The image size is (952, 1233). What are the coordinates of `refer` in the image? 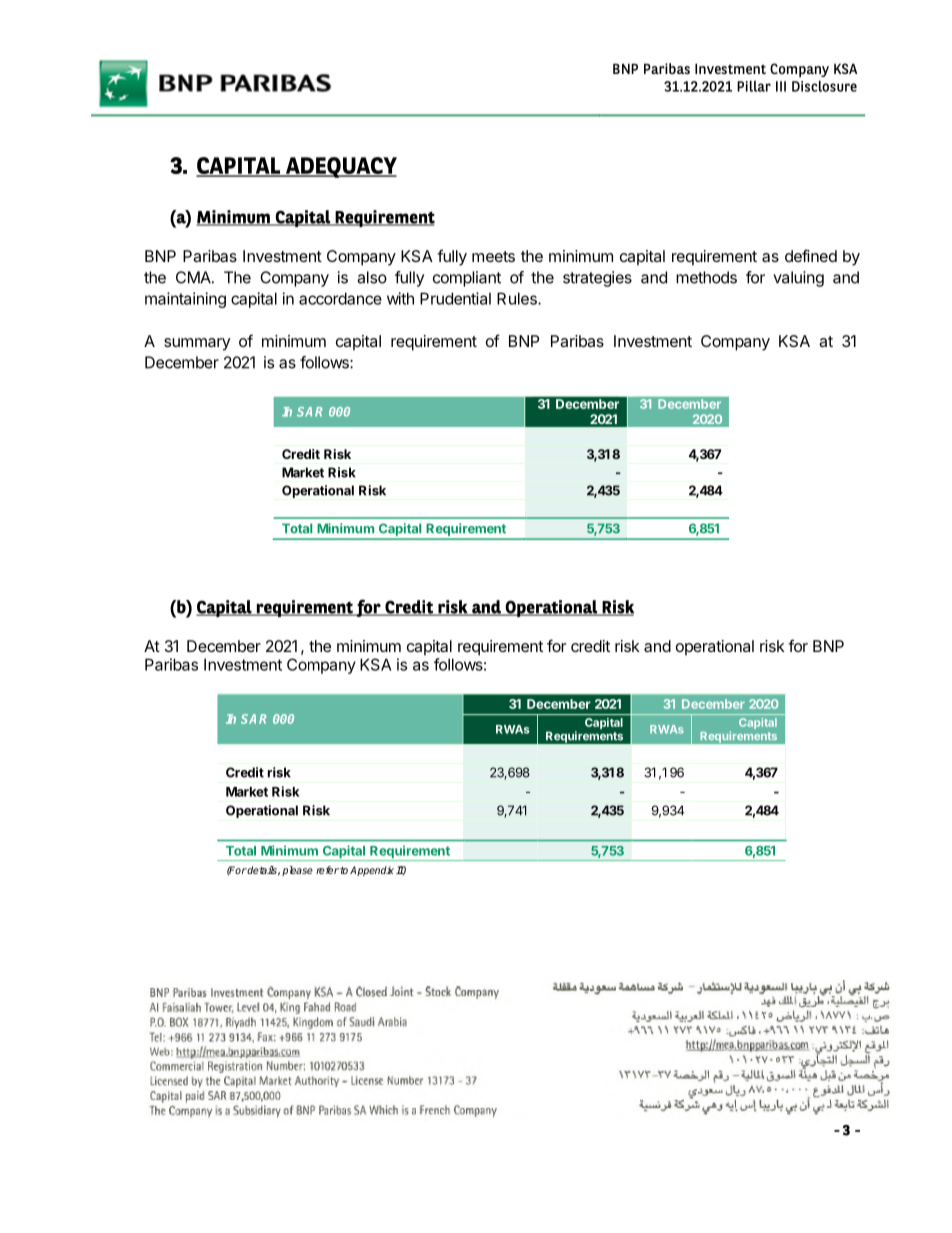 It's located at (327, 870).
